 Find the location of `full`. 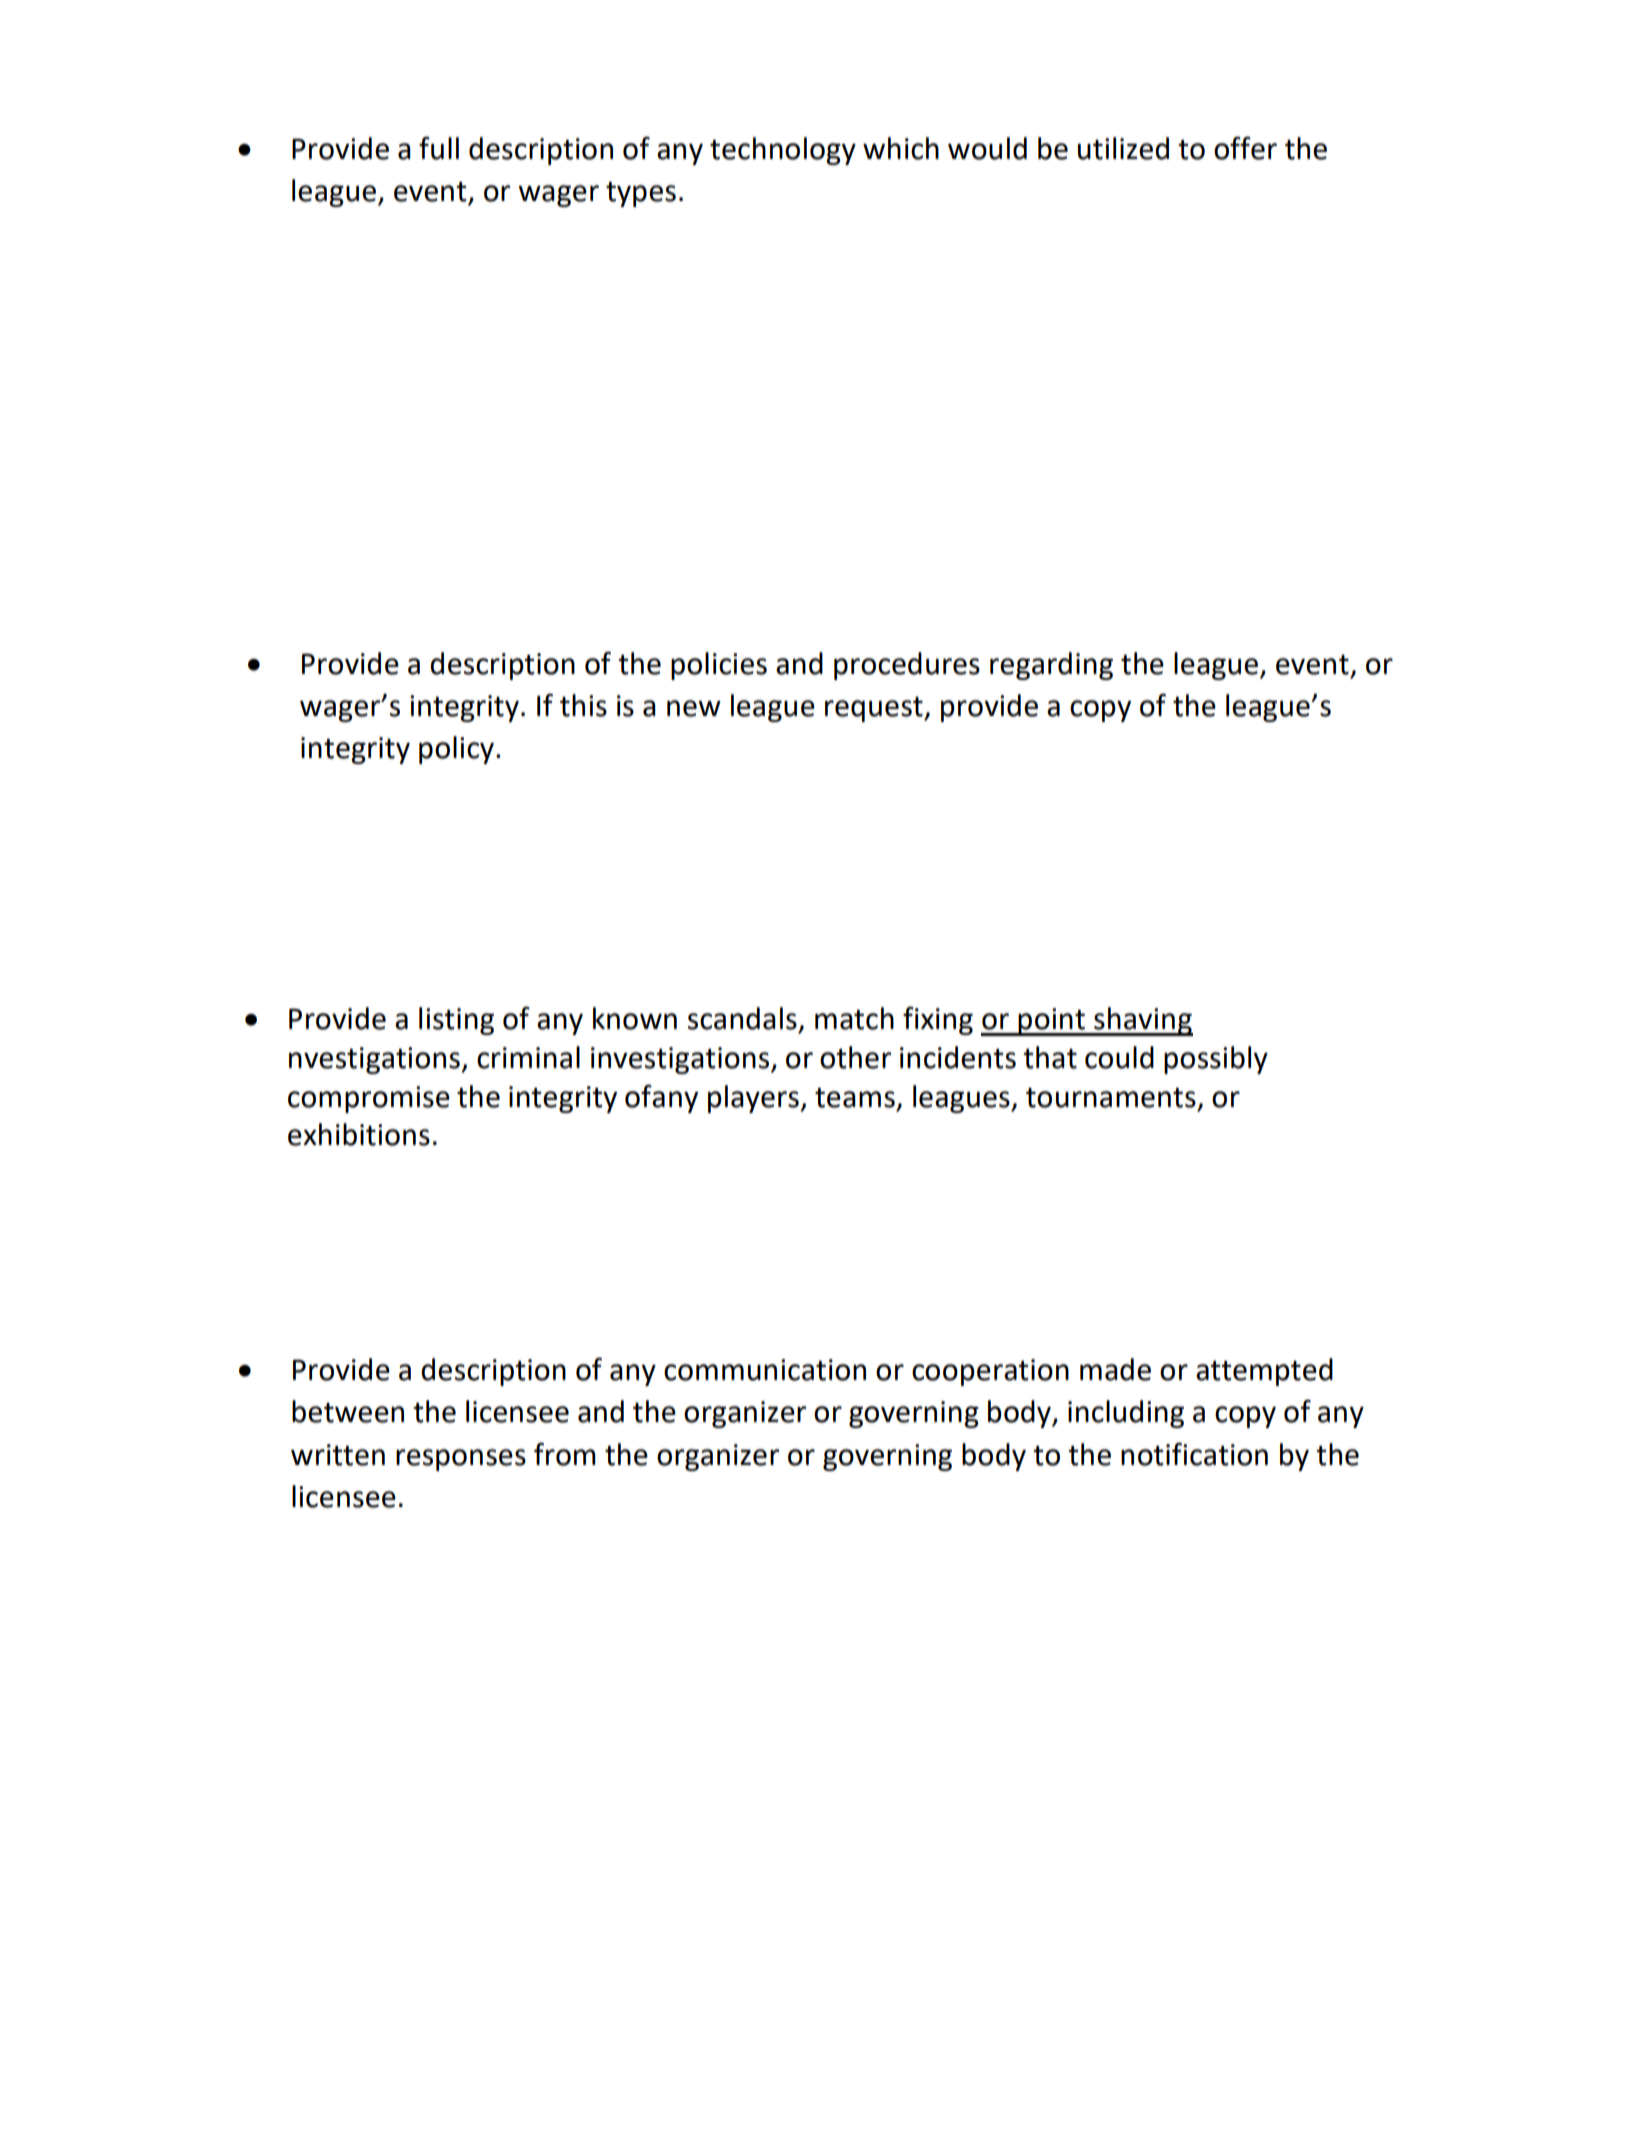

full is located at coordinates (439, 148).
